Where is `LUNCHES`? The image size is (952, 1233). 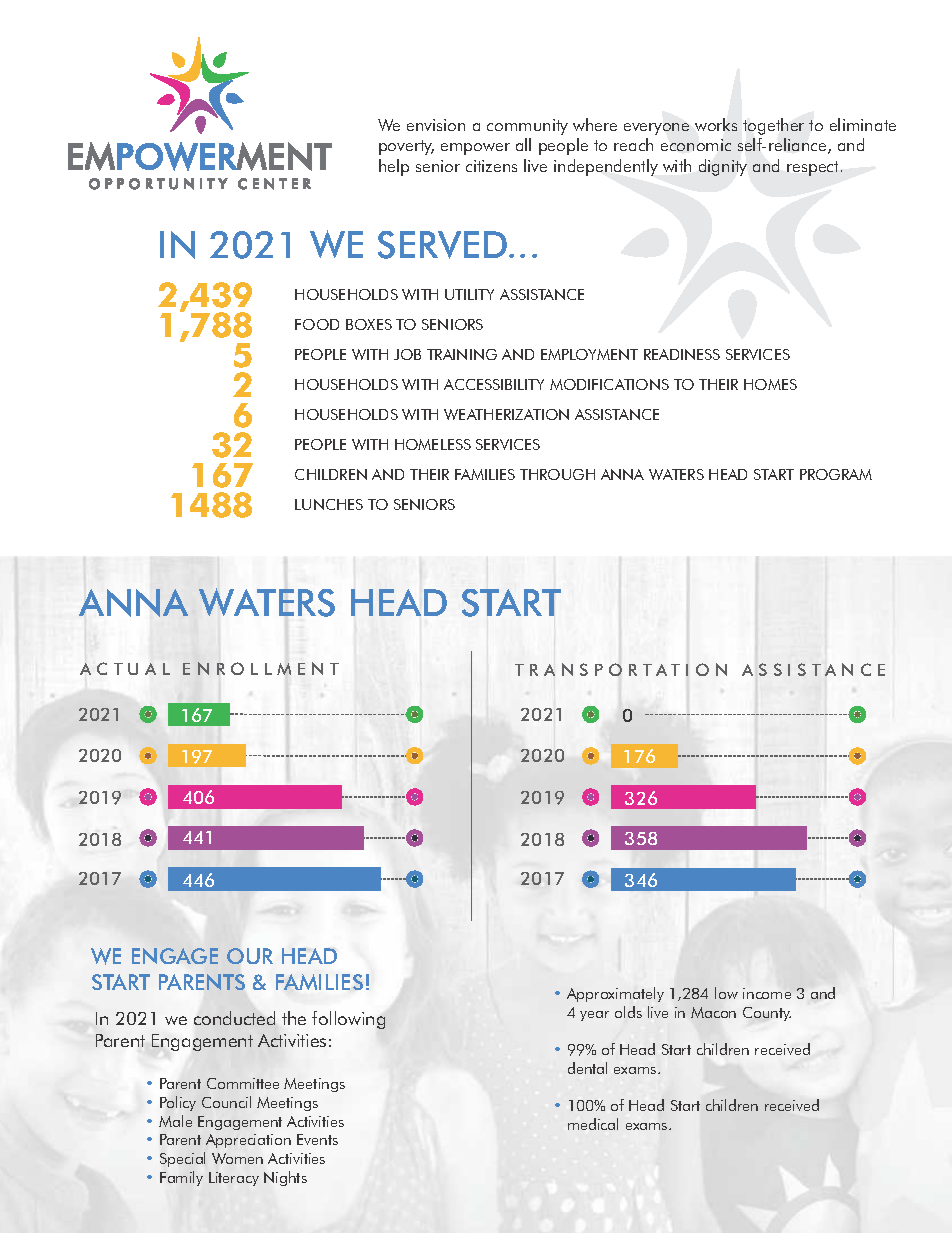 LUNCHES is located at coordinates (329, 504).
